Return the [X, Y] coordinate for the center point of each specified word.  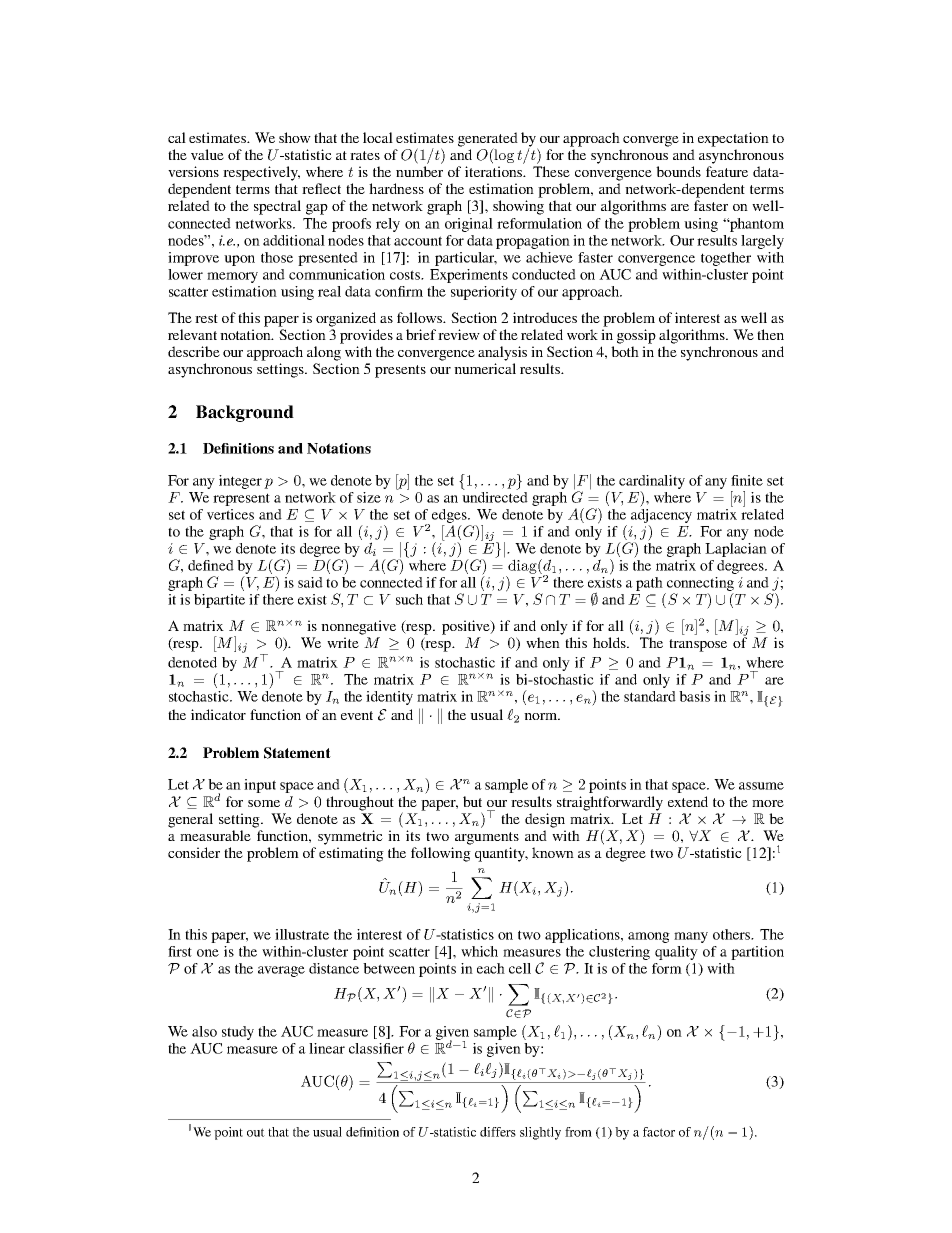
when [543, 642]
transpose [698, 645]
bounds [678, 171]
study [238, 1033]
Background [245, 413]
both [625, 351]
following [441, 854]
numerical [485, 368]
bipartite [219, 601]
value [207, 154]
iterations [495, 171]
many [691, 937]
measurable [215, 835]
